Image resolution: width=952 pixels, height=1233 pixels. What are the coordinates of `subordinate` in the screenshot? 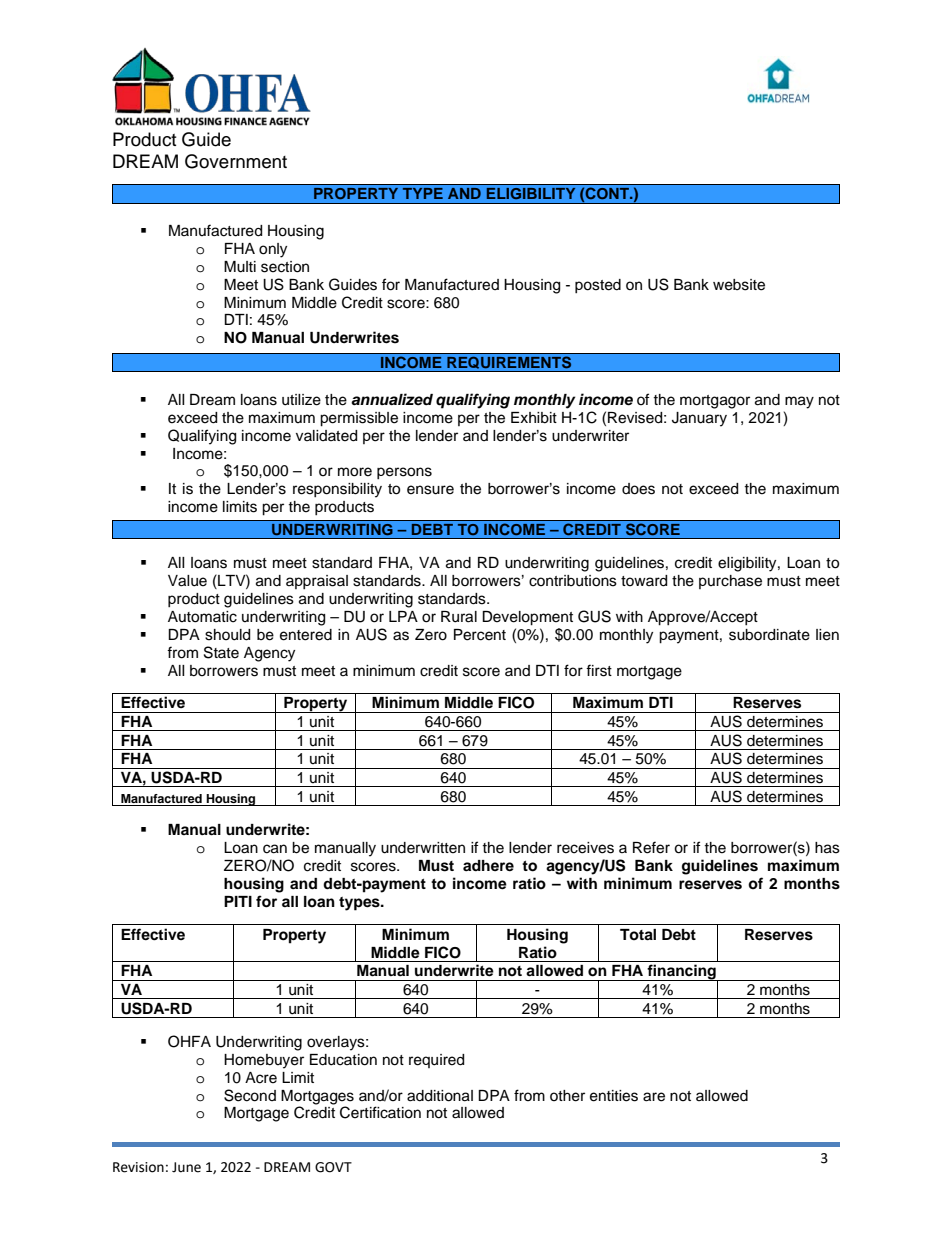 It's located at (769, 635).
